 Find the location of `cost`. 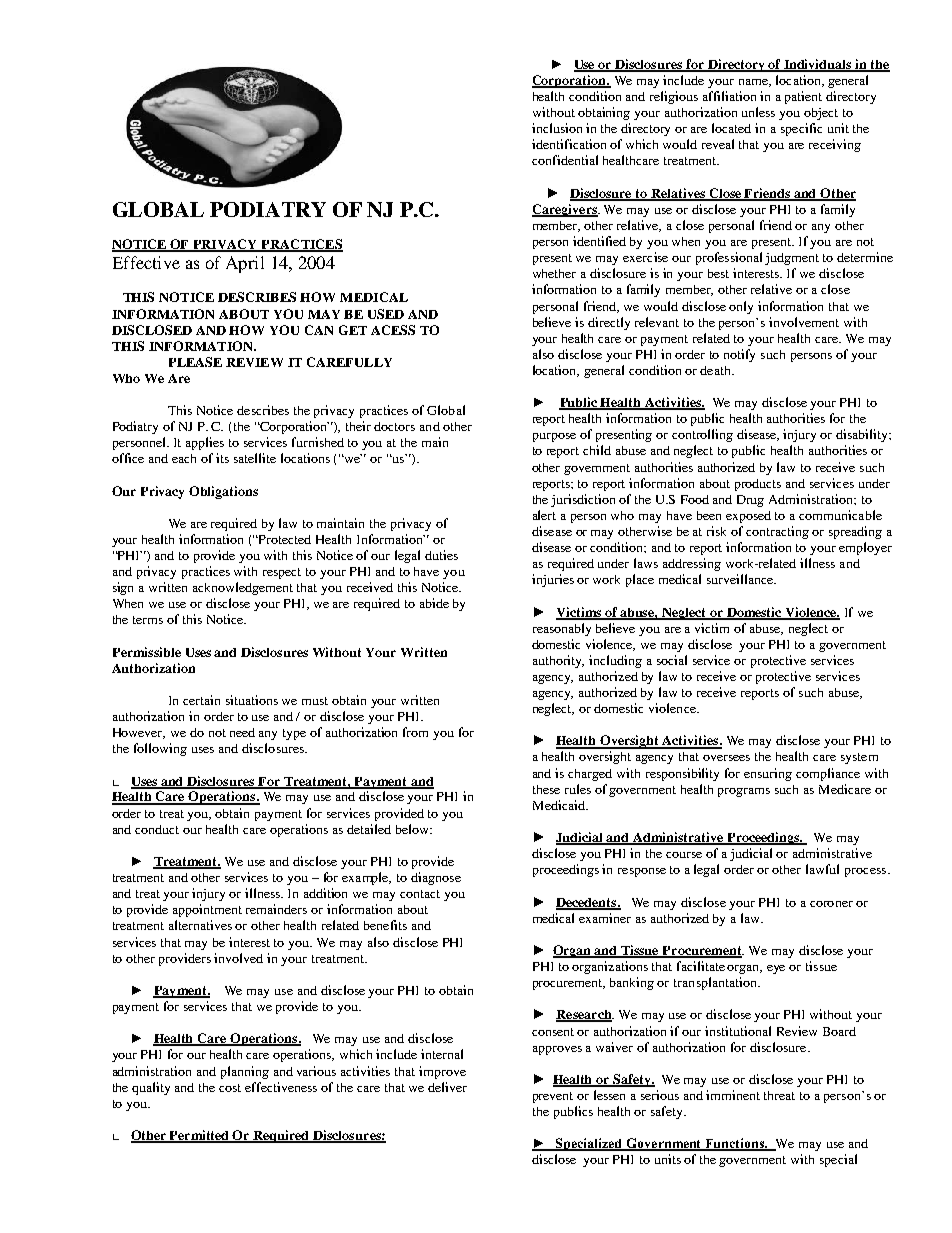

cost is located at coordinates (230, 1088).
